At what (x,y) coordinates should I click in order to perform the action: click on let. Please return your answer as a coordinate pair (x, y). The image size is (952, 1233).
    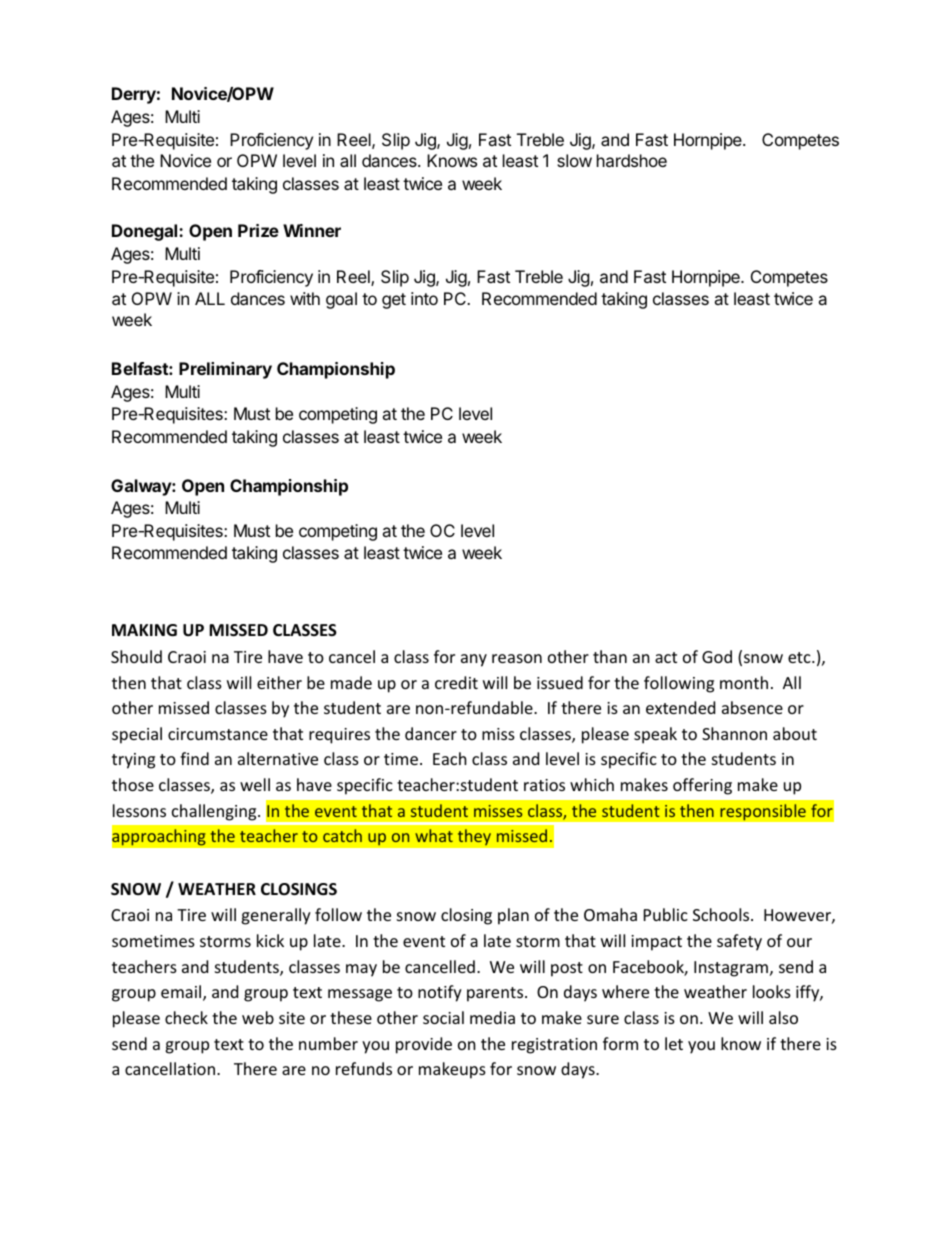
    Looking at the image, I should click on (674, 1043).
